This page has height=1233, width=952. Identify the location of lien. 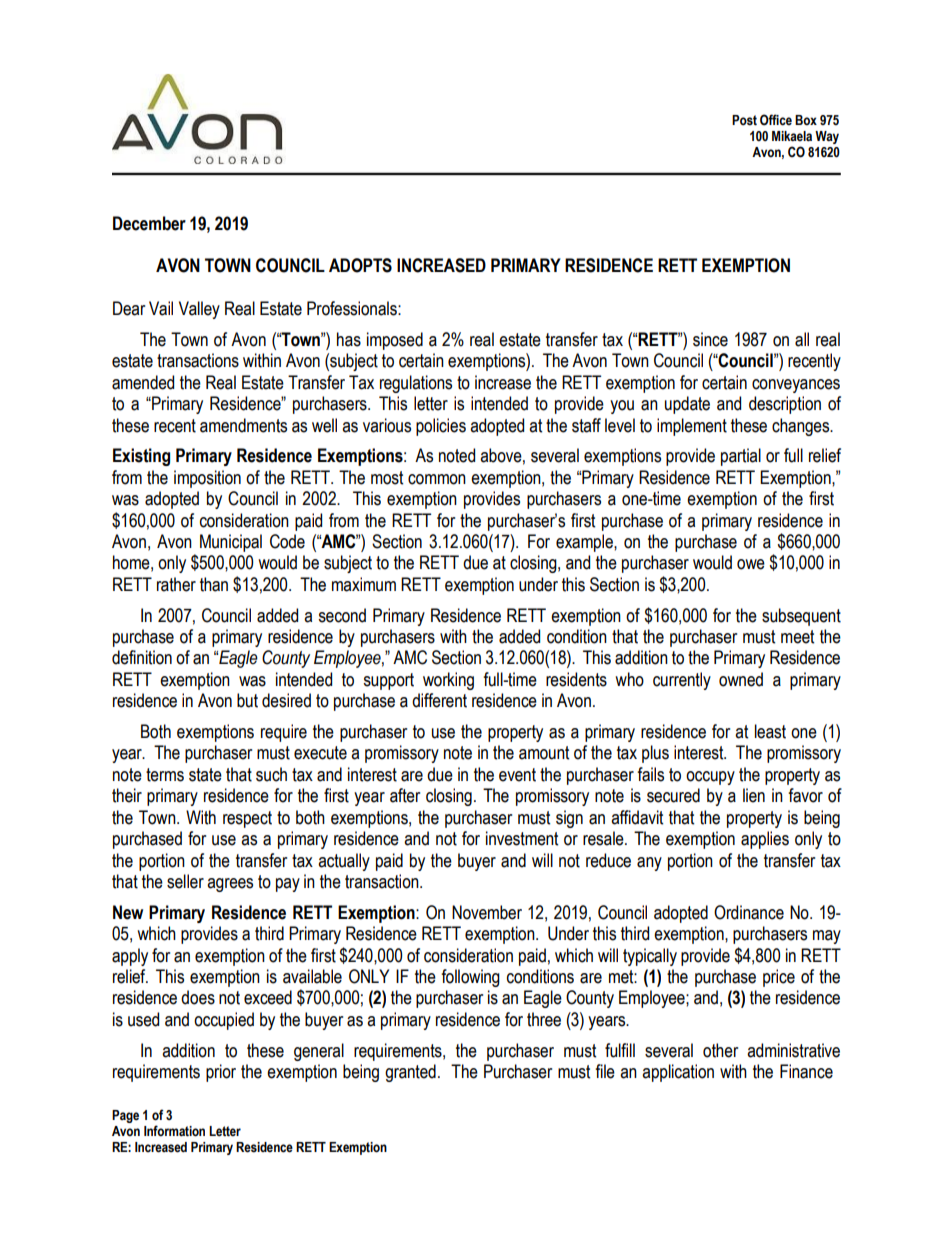
(754, 795).
